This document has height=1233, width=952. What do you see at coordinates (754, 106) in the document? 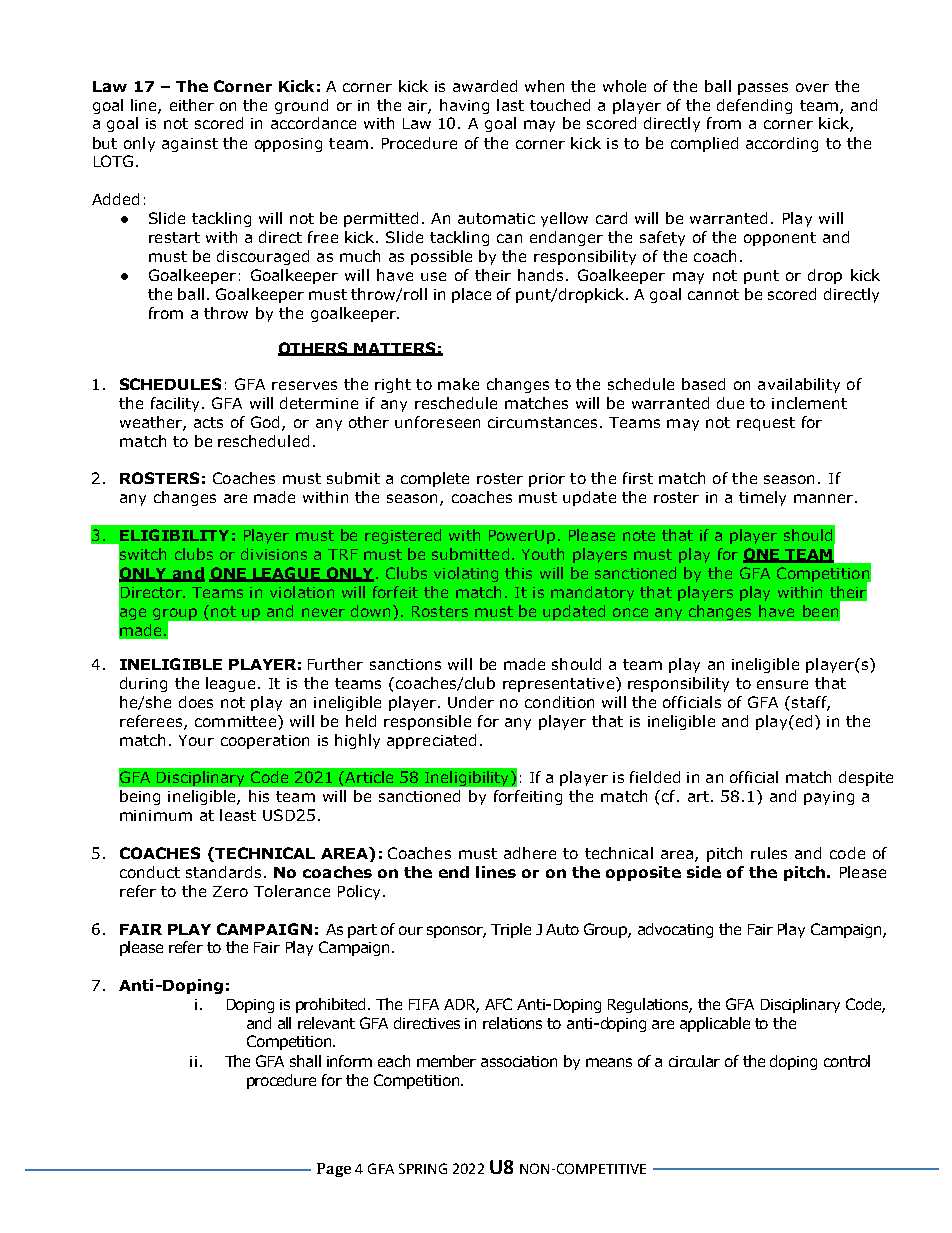
I see `defending` at bounding box center [754, 106].
